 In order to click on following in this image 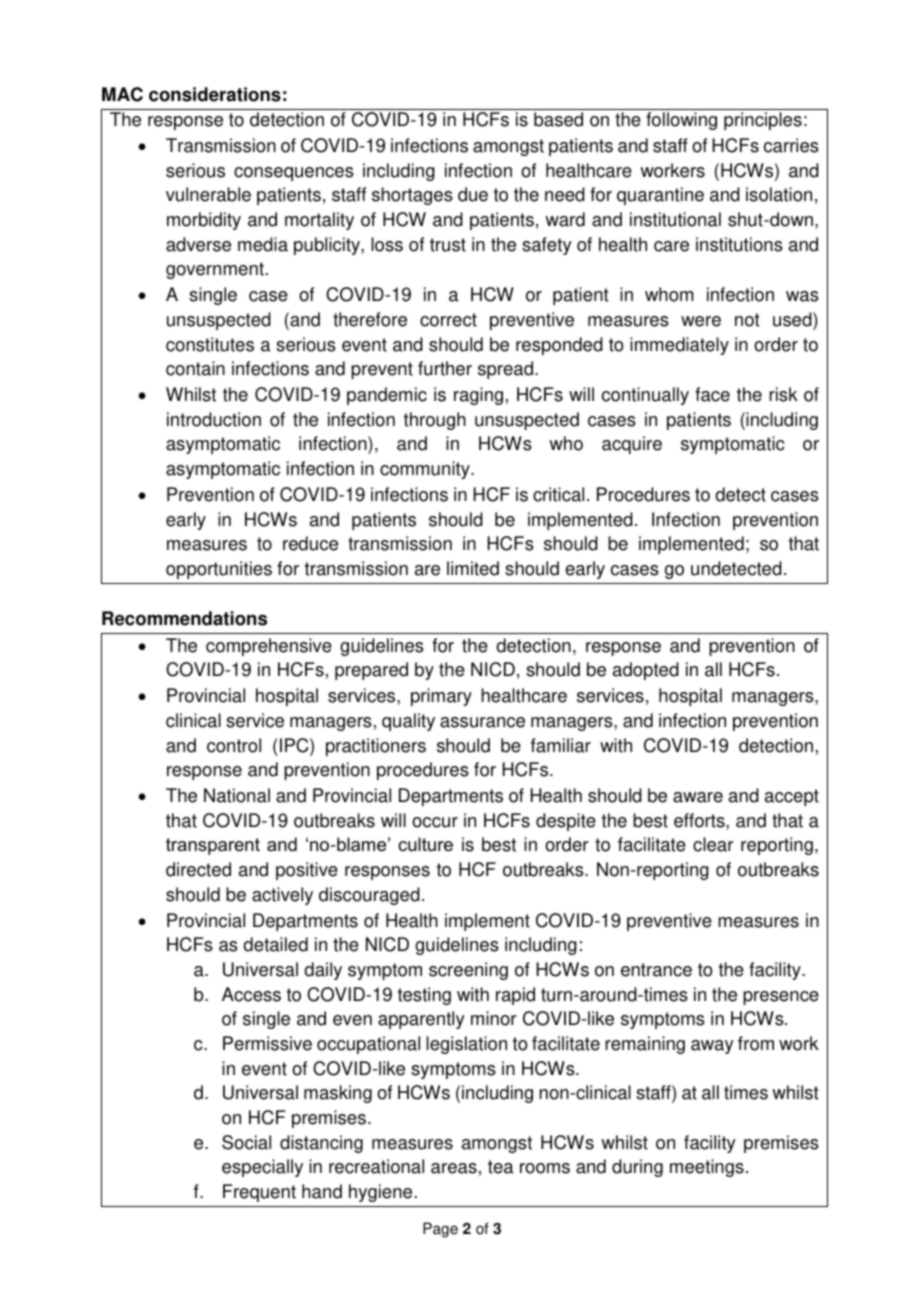, I will do `click(681, 121)`.
